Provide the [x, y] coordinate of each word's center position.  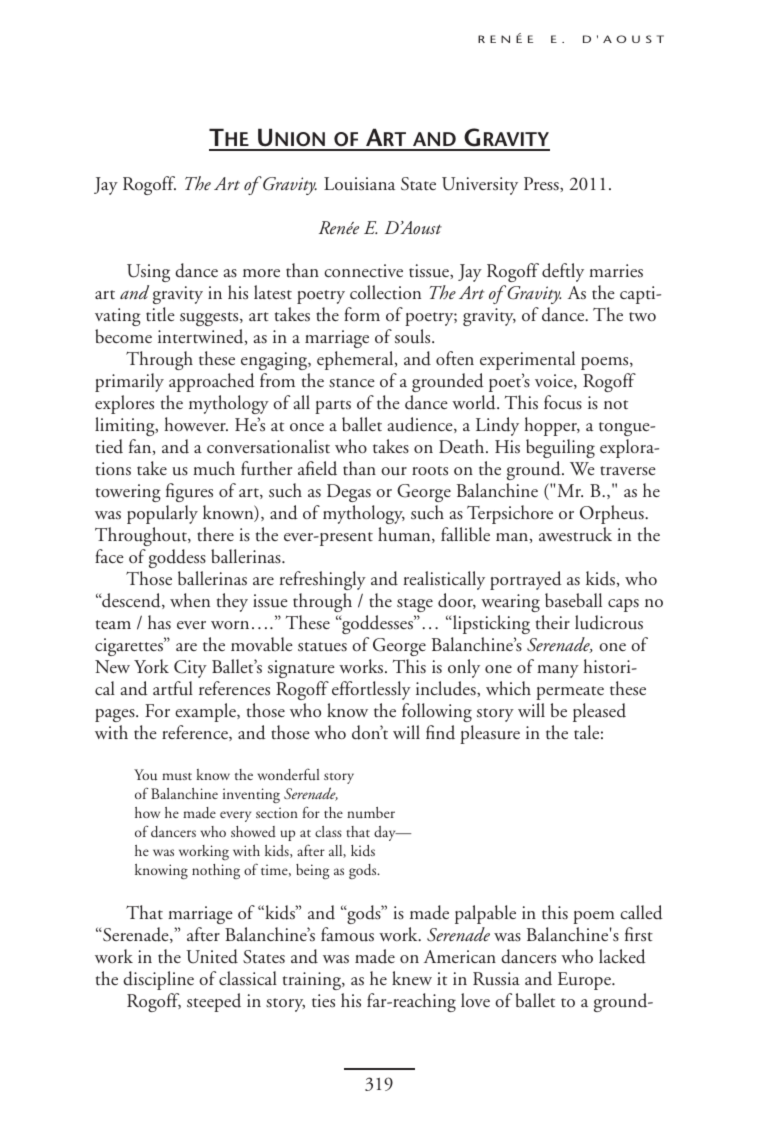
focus [563, 402]
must [177, 776]
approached [212, 382]
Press [542, 184]
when [190, 600]
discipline [158, 980]
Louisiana [359, 184]
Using [148, 275]
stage [415, 605]
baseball [573, 600]
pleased [599, 712]
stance [352, 383]
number [371, 812]
